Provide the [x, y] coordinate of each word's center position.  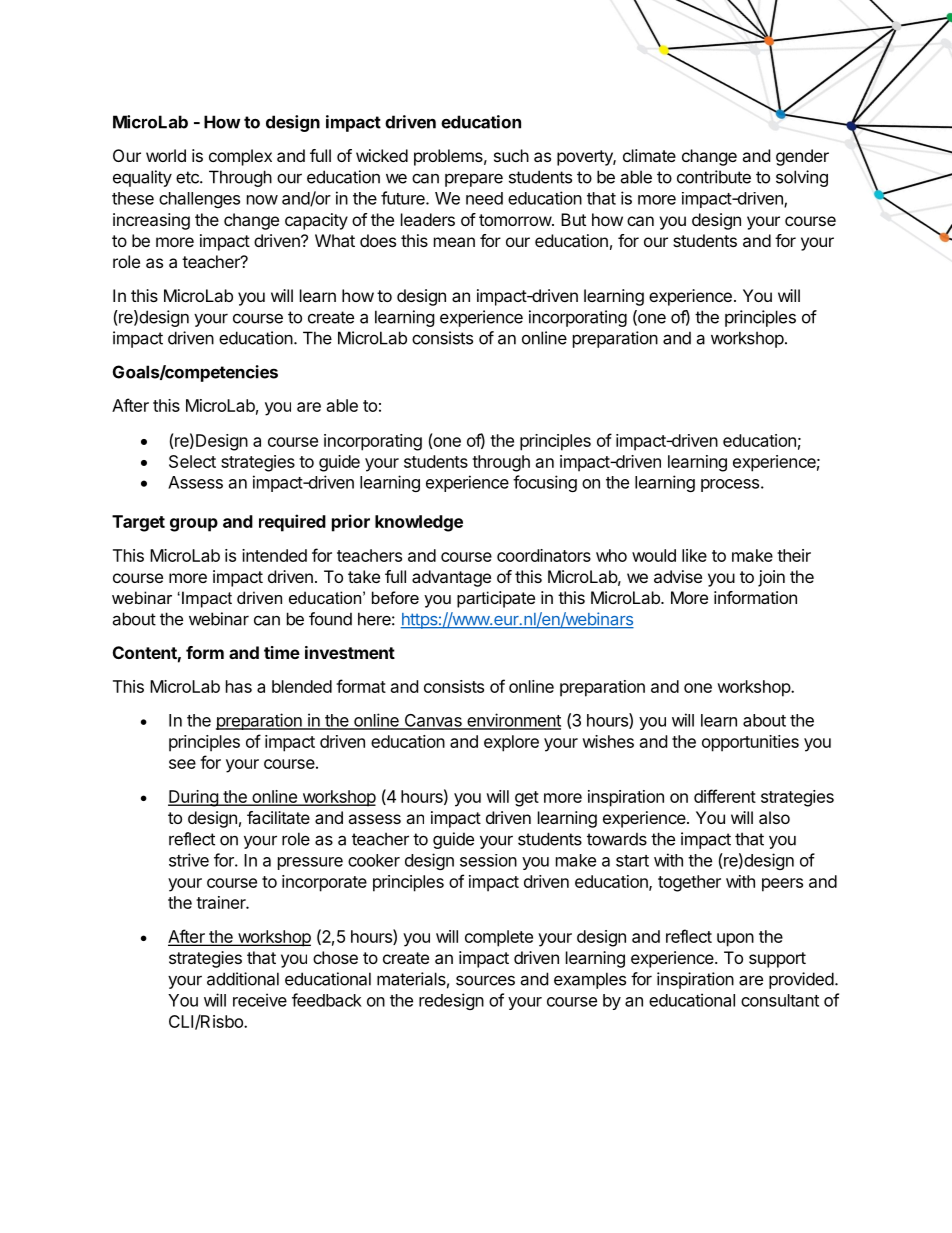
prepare [474, 180]
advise [678, 576]
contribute [714, 177]
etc [188, 177]
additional [243, 979]
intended [274, 555]
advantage [451, 578]
